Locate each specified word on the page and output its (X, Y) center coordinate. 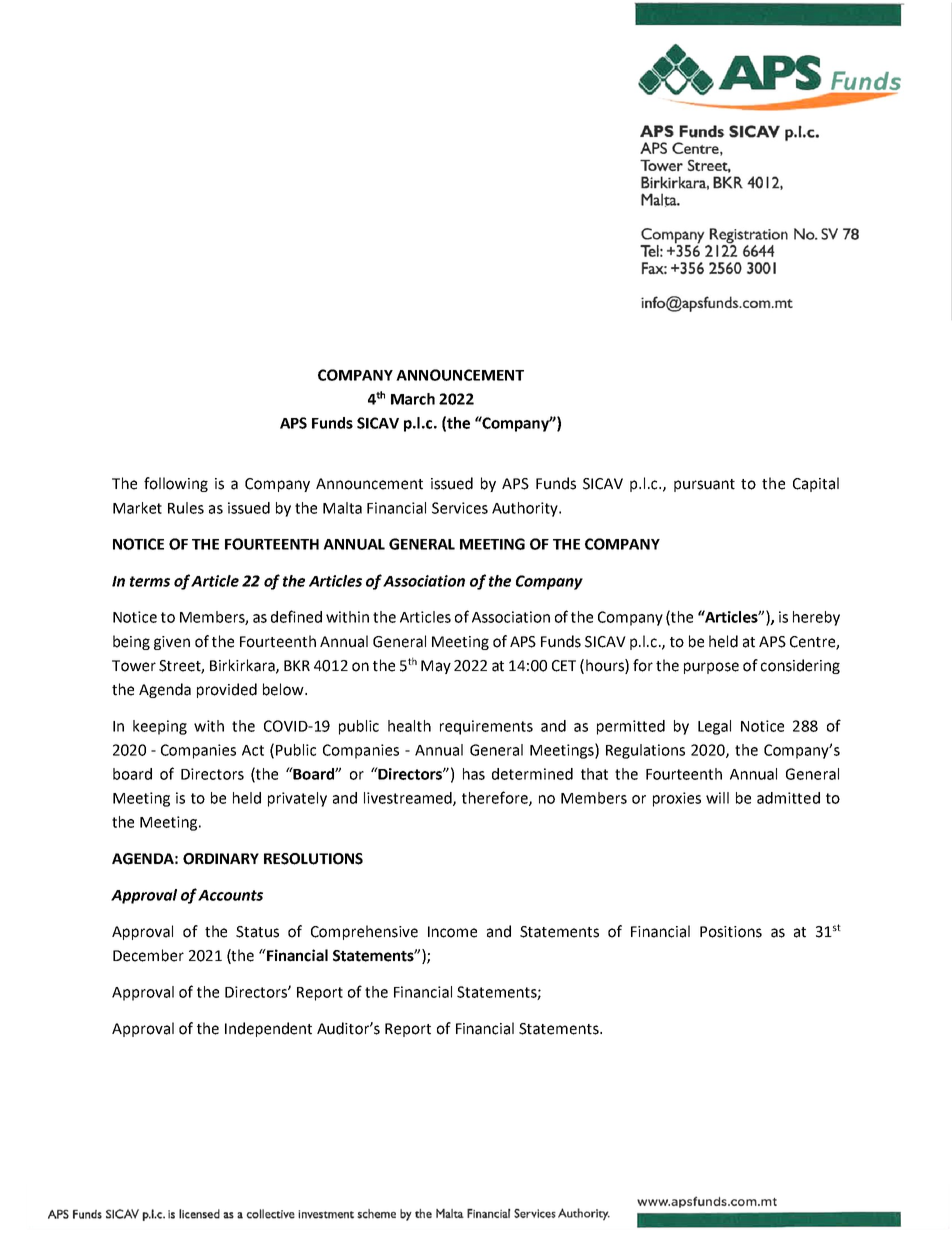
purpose (711, 668)
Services (460, 508)
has (474, 774)
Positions (731, 932)
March (413, 399)
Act (253, 750)
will (717, 798)
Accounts (230, 895)
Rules (186, 508)
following (176, 484)
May (436, 667)
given (172, 643)
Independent (268, 1029)
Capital (816, 484)
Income (452, 932)
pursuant (704, 485)
